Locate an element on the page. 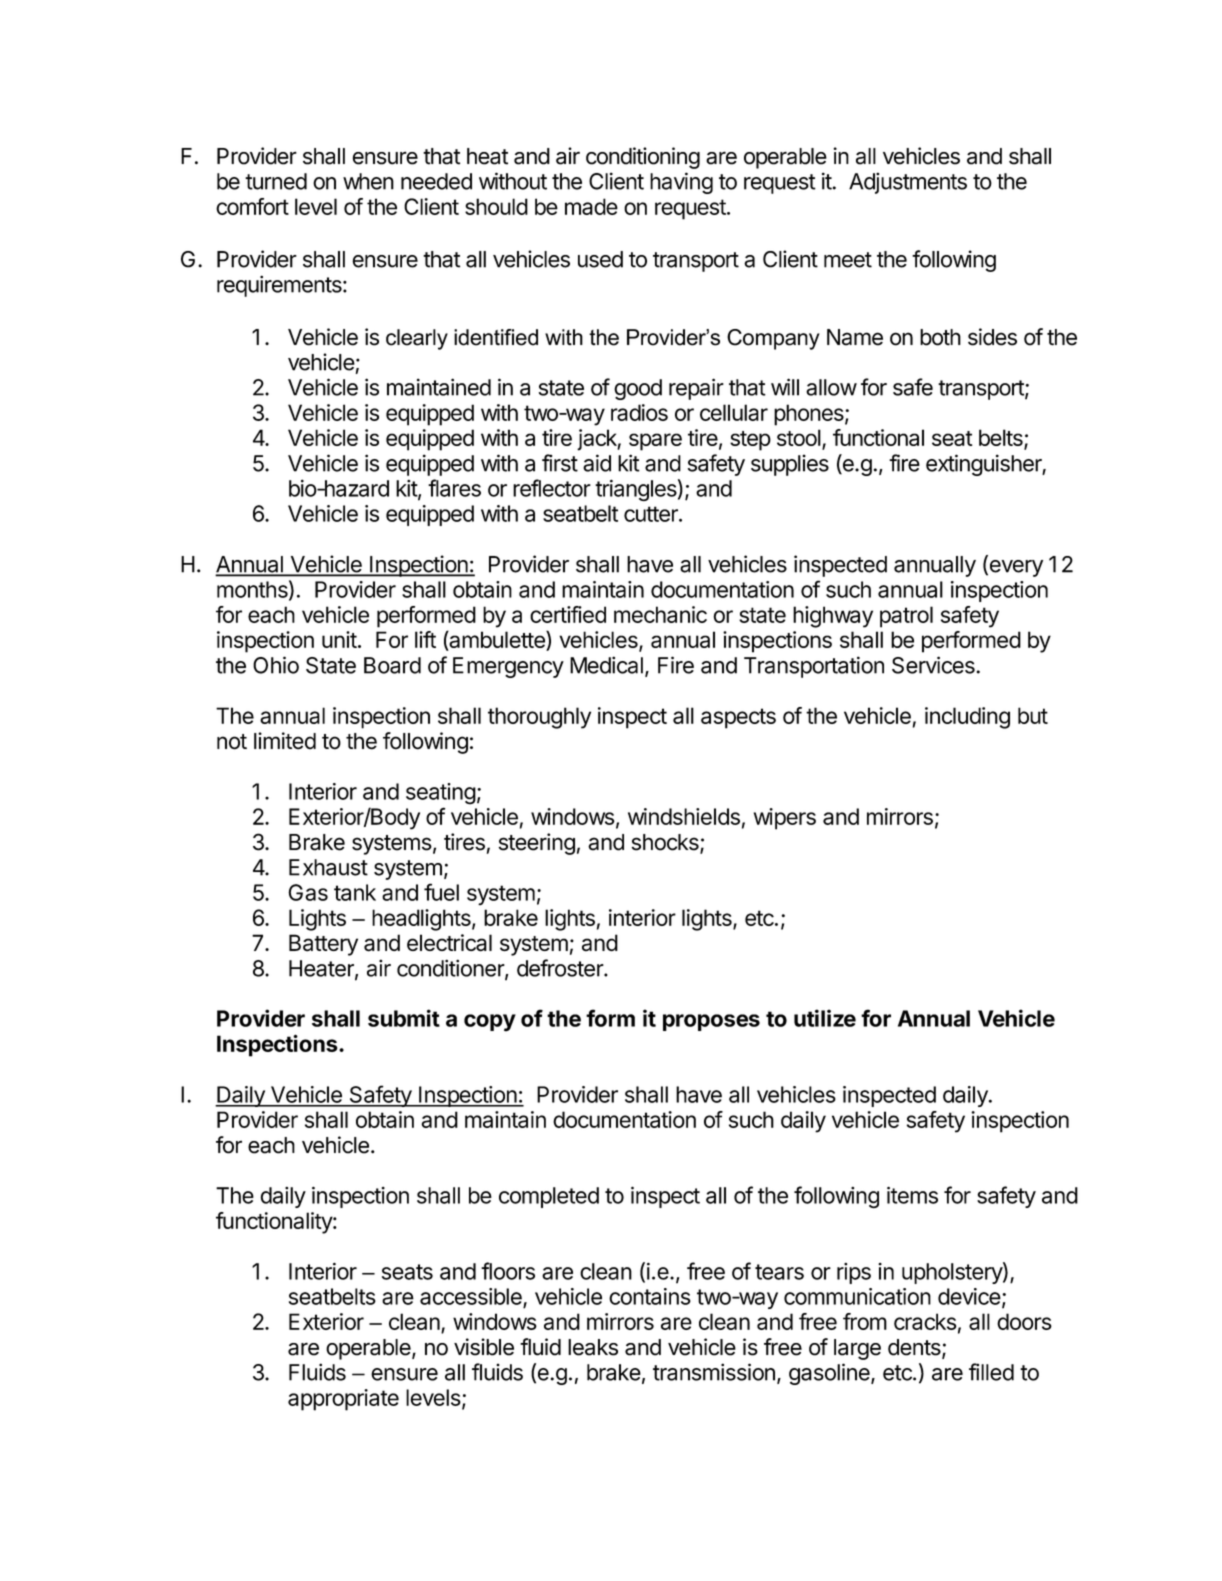  windshields is located at coordinates (684, 816).
